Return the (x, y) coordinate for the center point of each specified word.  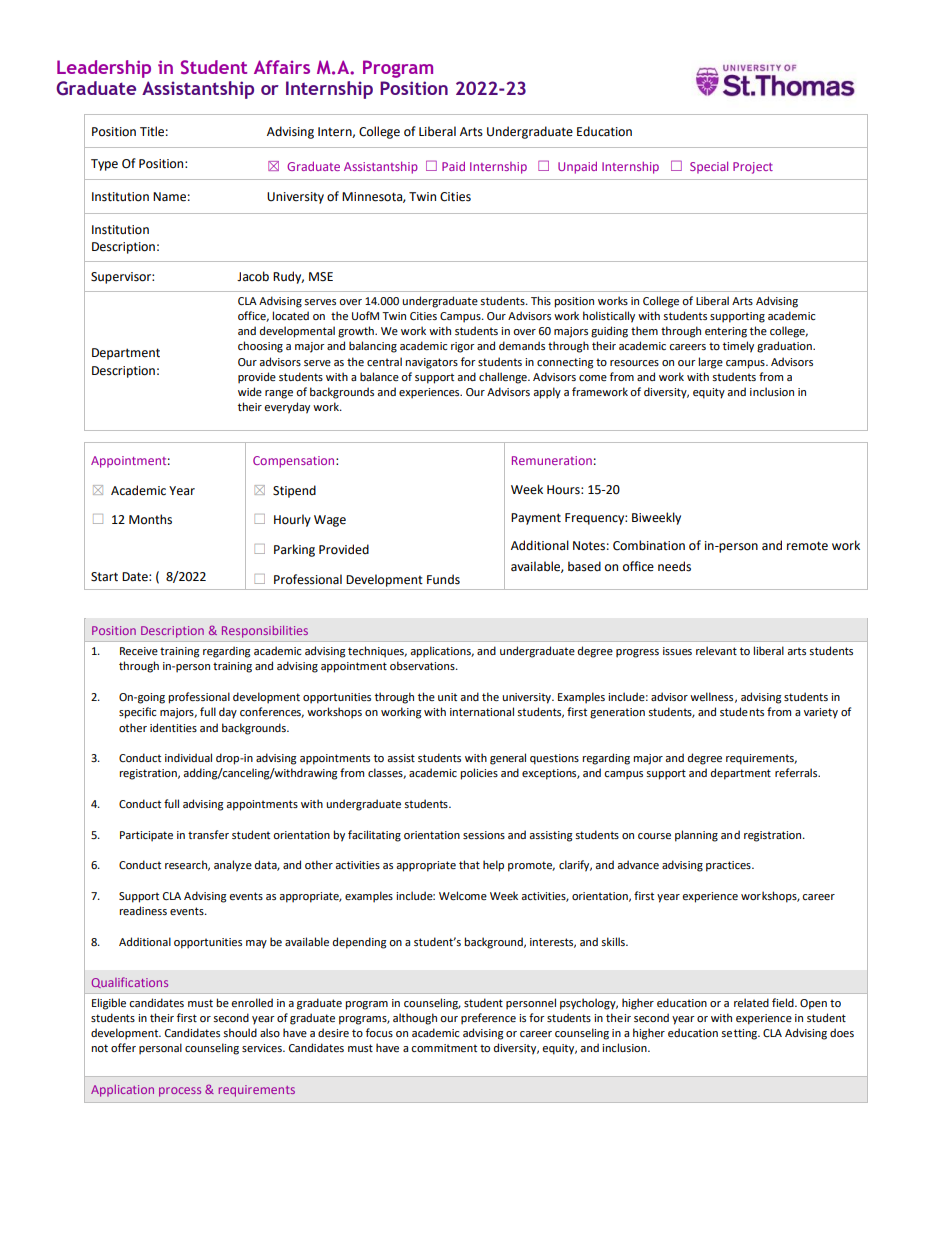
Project (753, 168)
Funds (443, 579)
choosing (260, 347)
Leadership (104, 69)
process (180, 1092)
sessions (484, 835)
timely (738, 347)
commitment (444, 1048)
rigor (463, 347)
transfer (208, 834)
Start (104, 577)
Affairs (282, 67)
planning (696, 836)
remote (807, 546)
